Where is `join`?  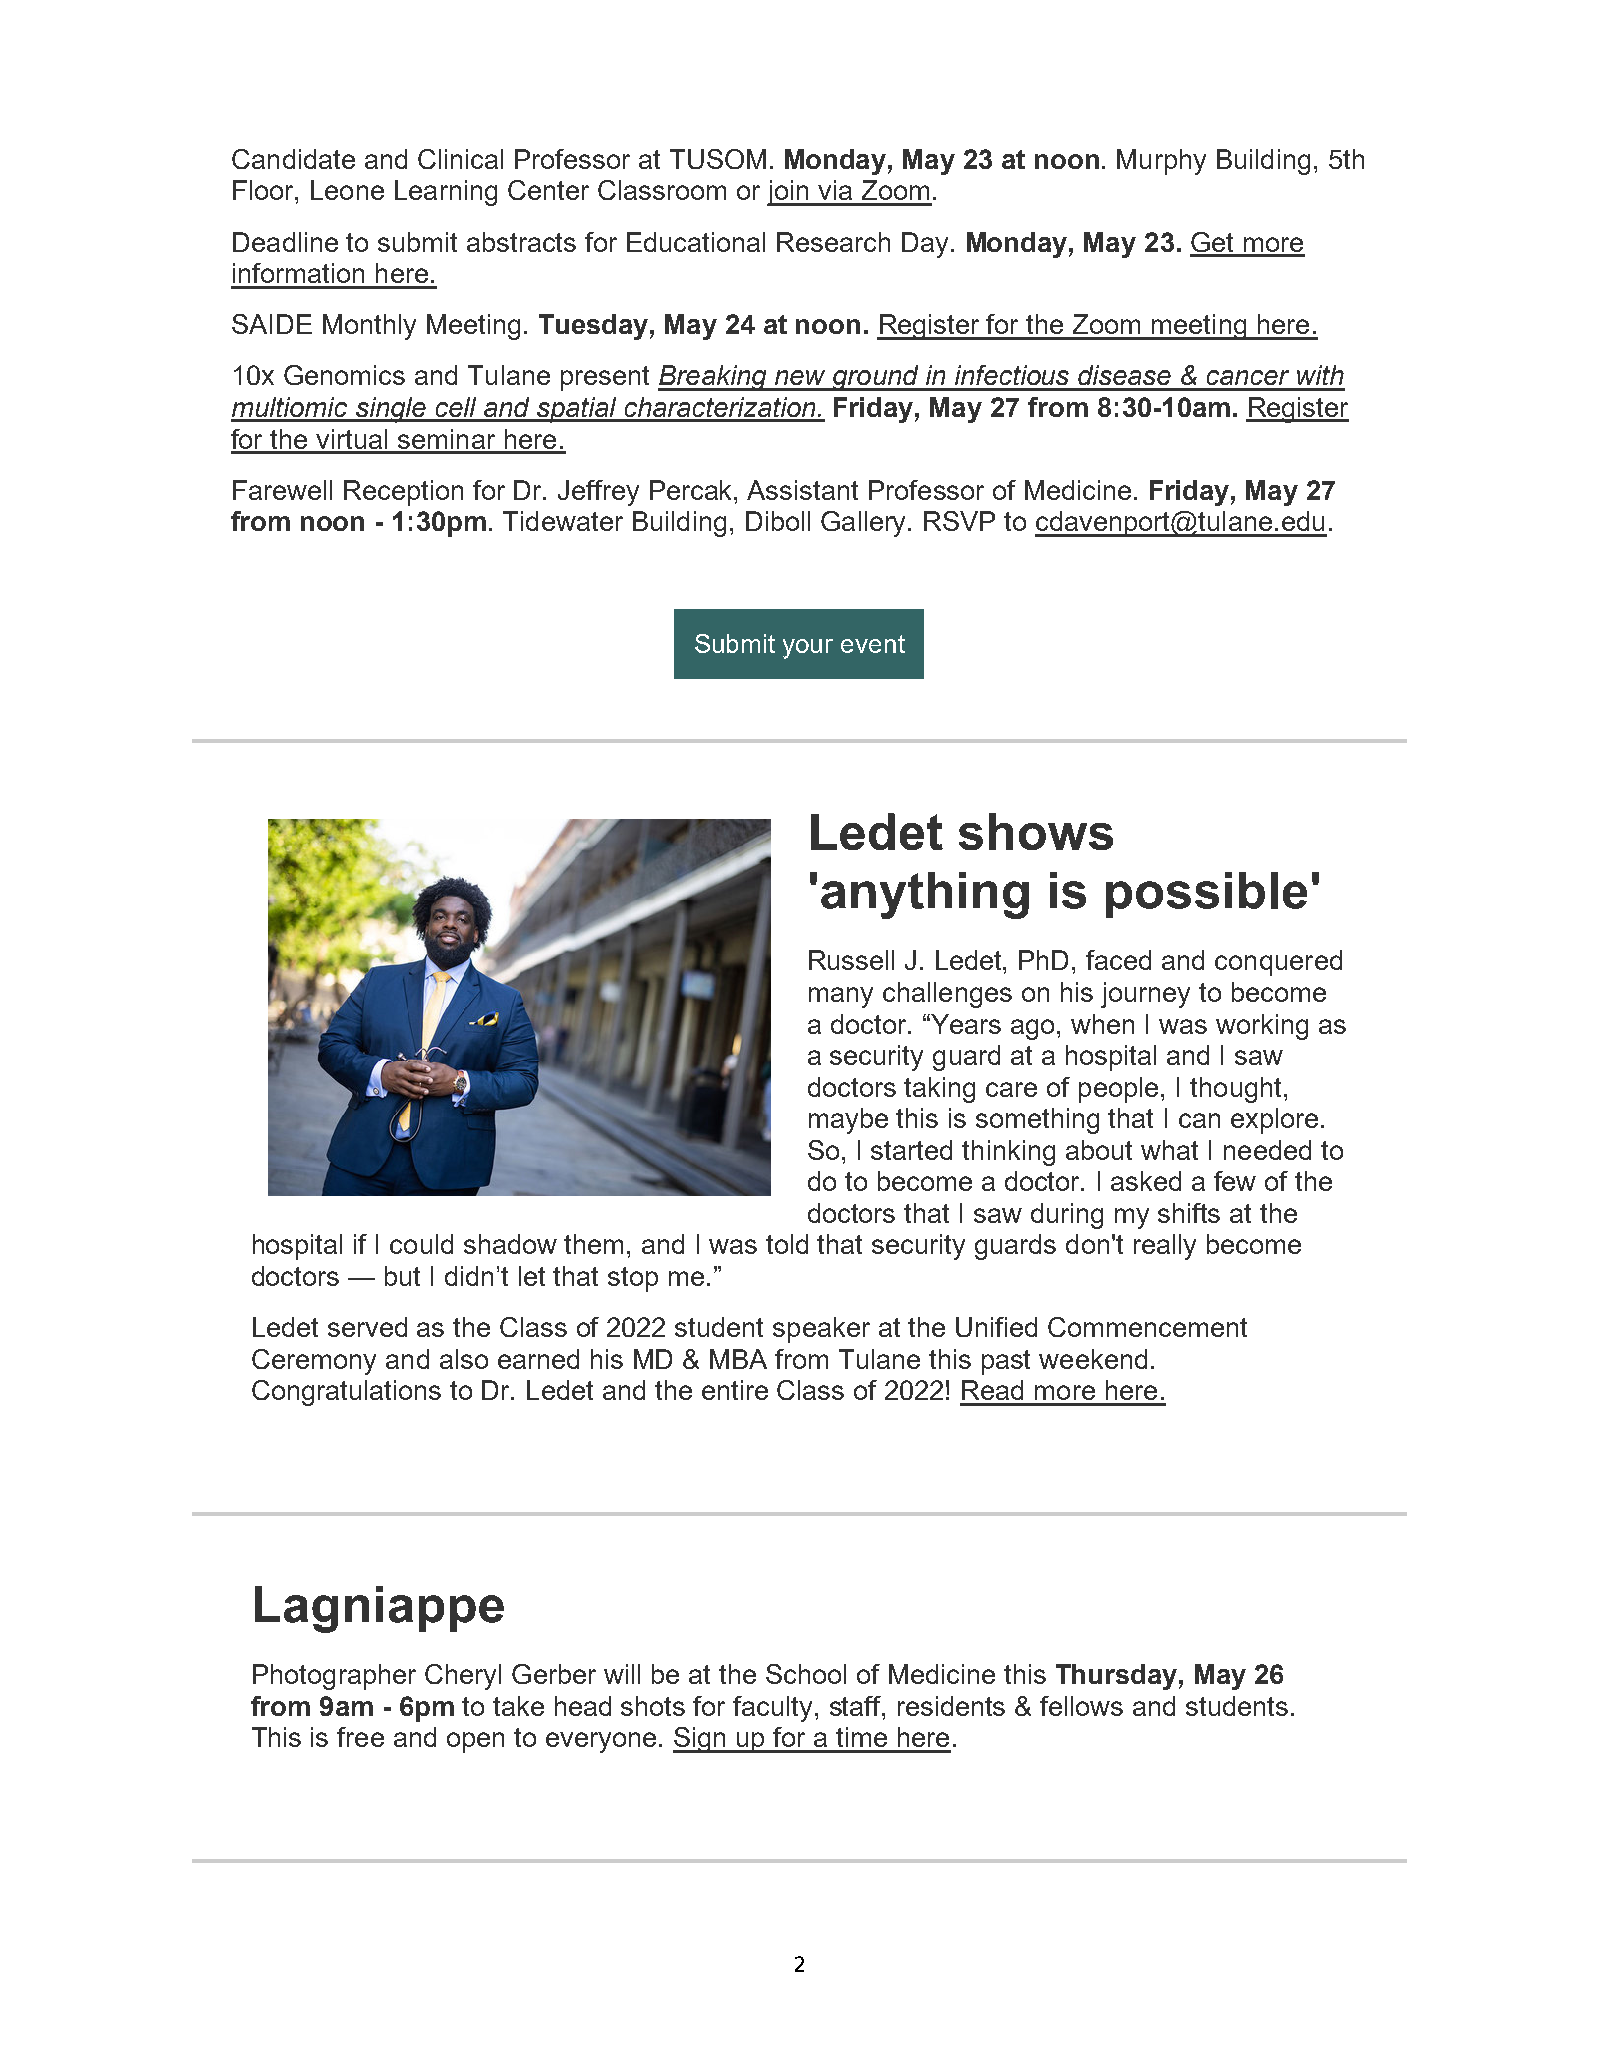 join is located at coordinates (789, 193).
